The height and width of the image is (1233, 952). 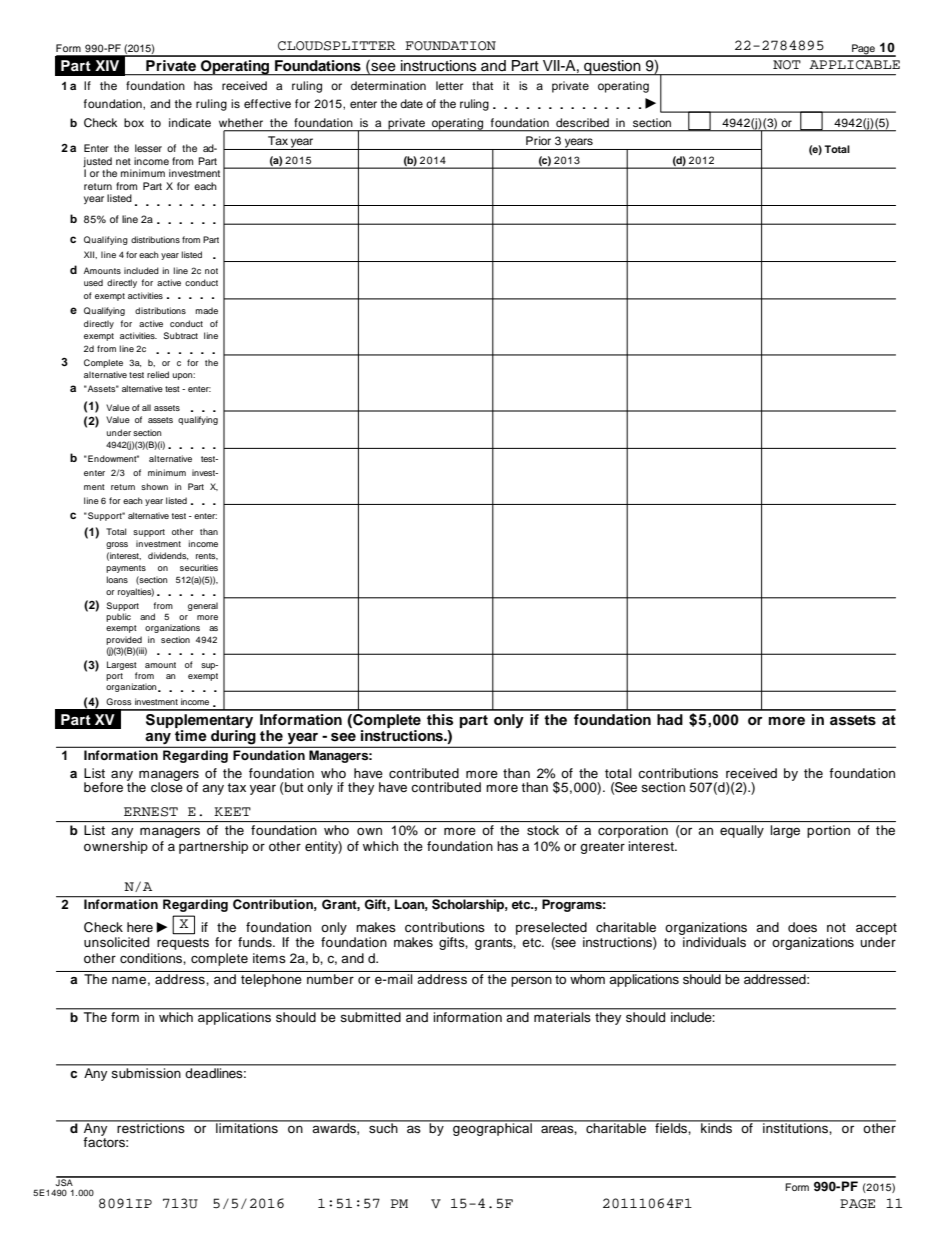 I want to click on made, so click(x=206, y=310).
